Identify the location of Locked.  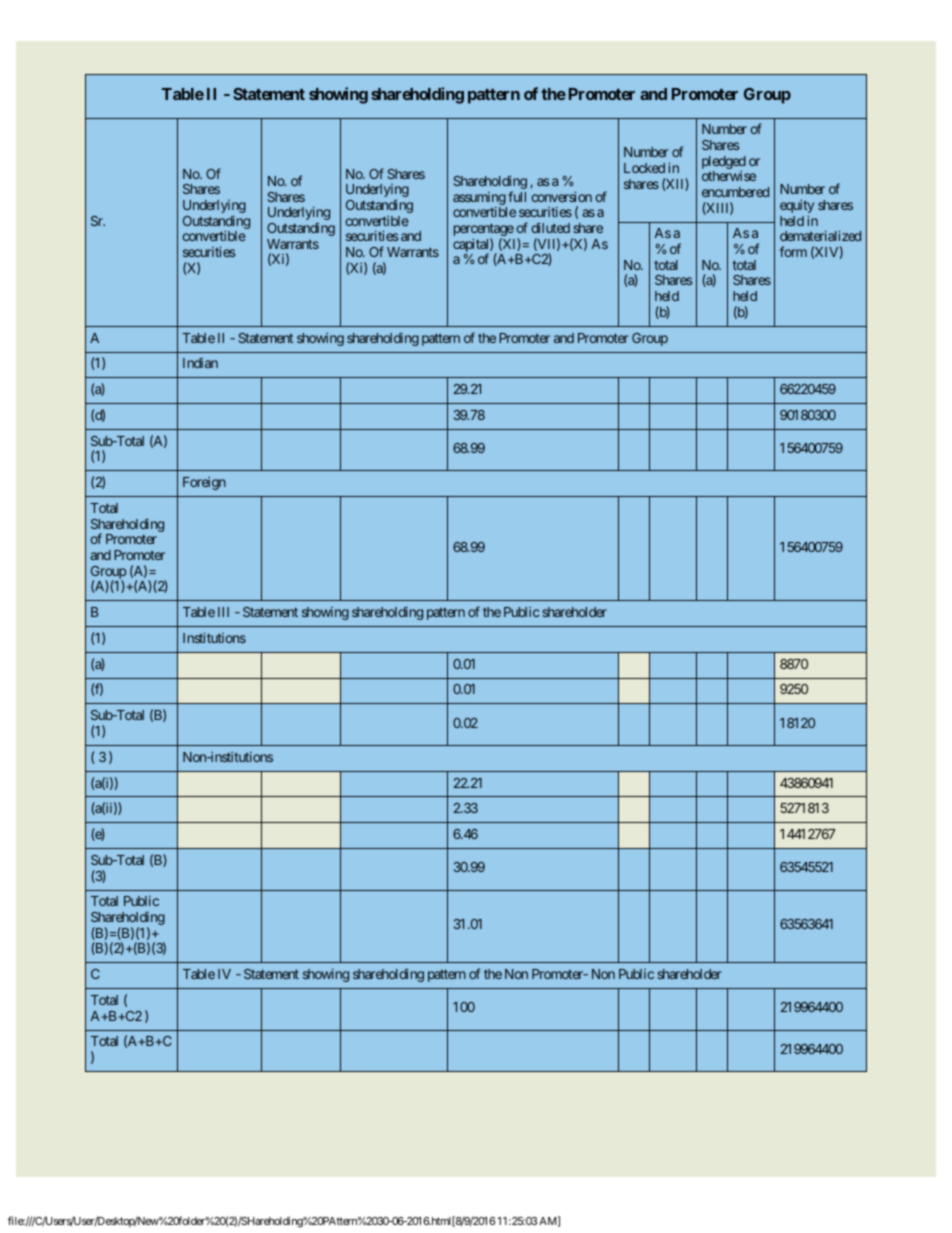
(644, 168).
